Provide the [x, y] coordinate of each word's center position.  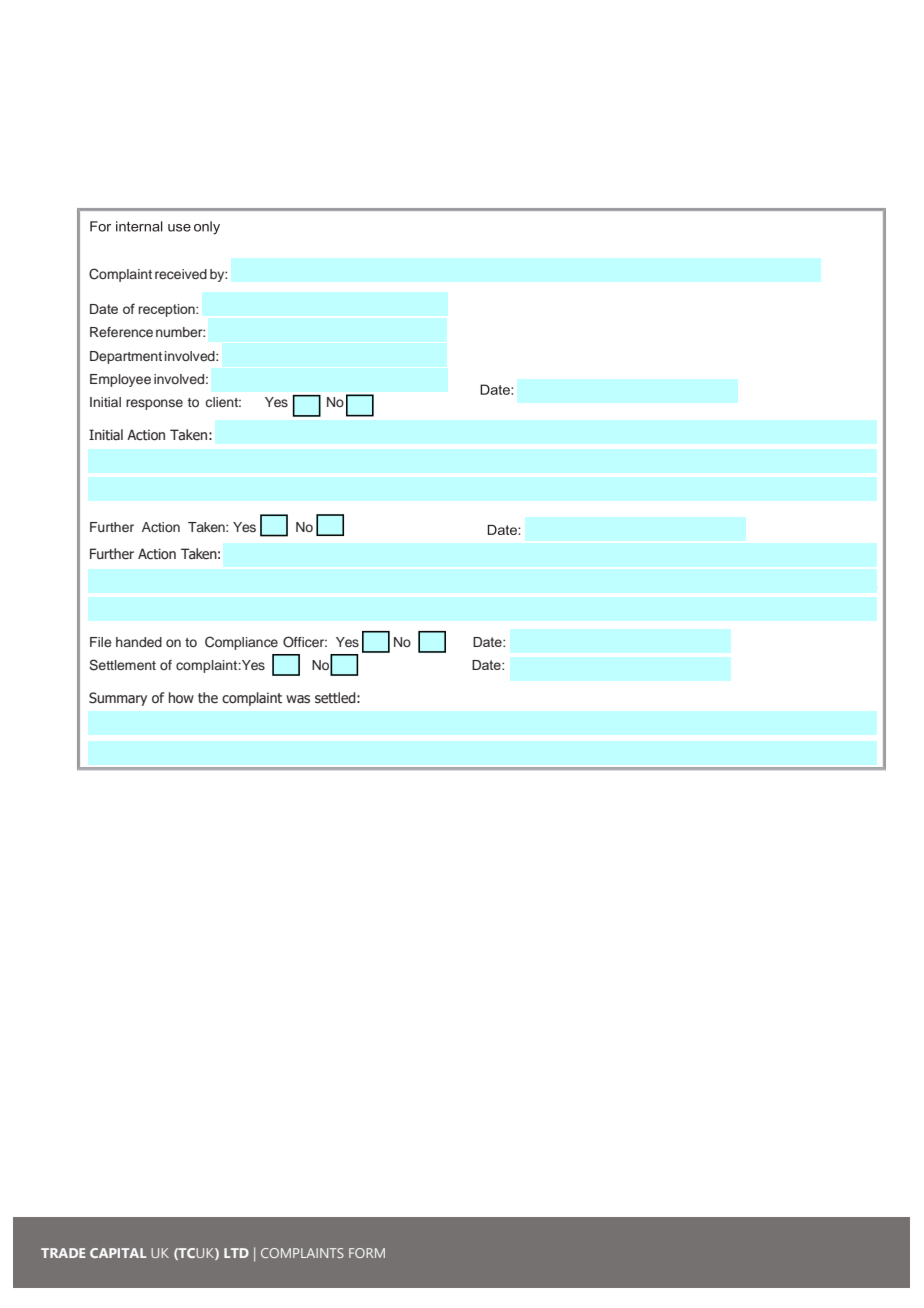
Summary [118, 699]
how [181, 698]
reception [168, 310]
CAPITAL [118, 1253]
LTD [236, 1253]
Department [126, 357]
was [298, 699]
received [181, 274]
